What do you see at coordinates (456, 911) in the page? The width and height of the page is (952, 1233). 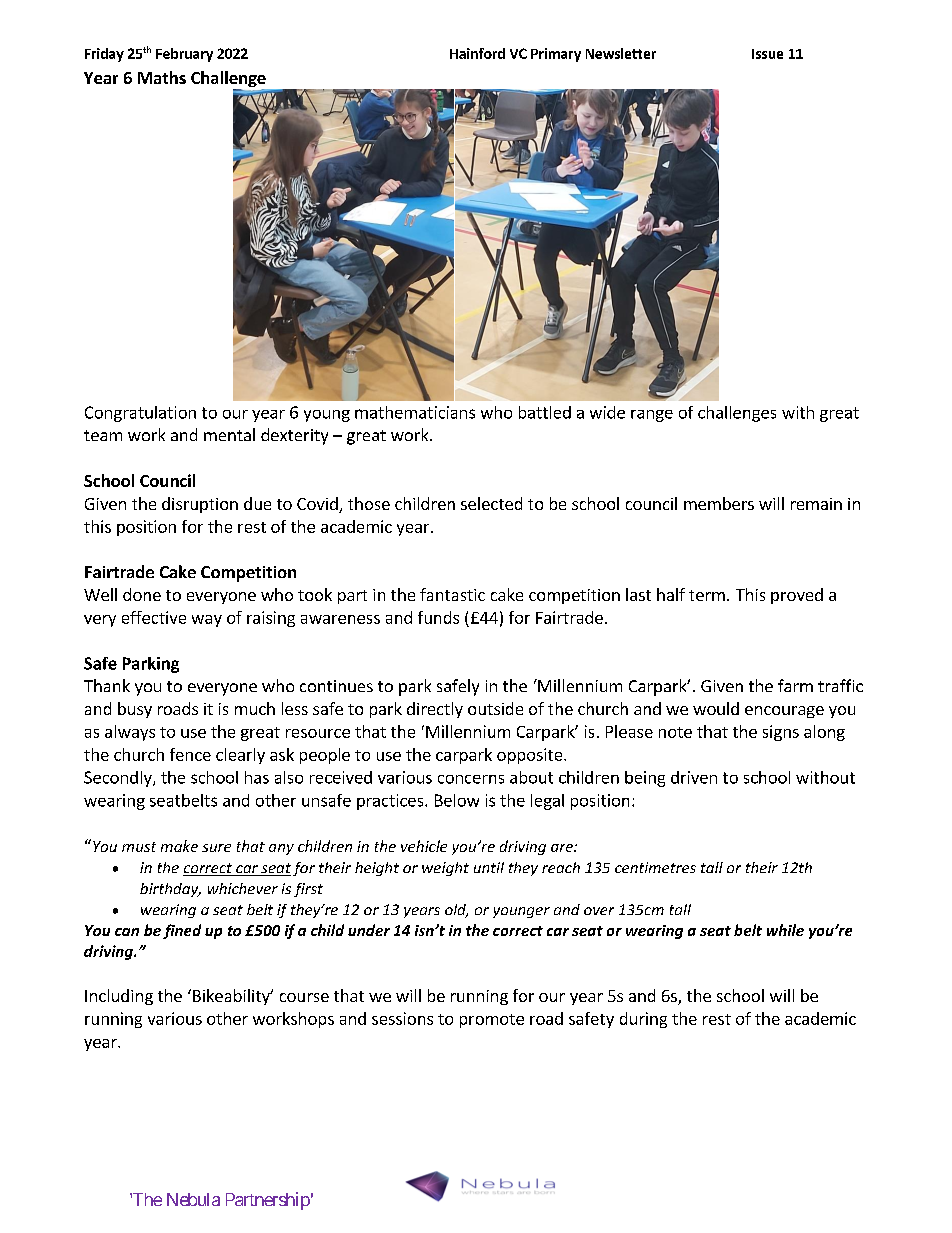 I see `old` at bounding box center [456, 911].
